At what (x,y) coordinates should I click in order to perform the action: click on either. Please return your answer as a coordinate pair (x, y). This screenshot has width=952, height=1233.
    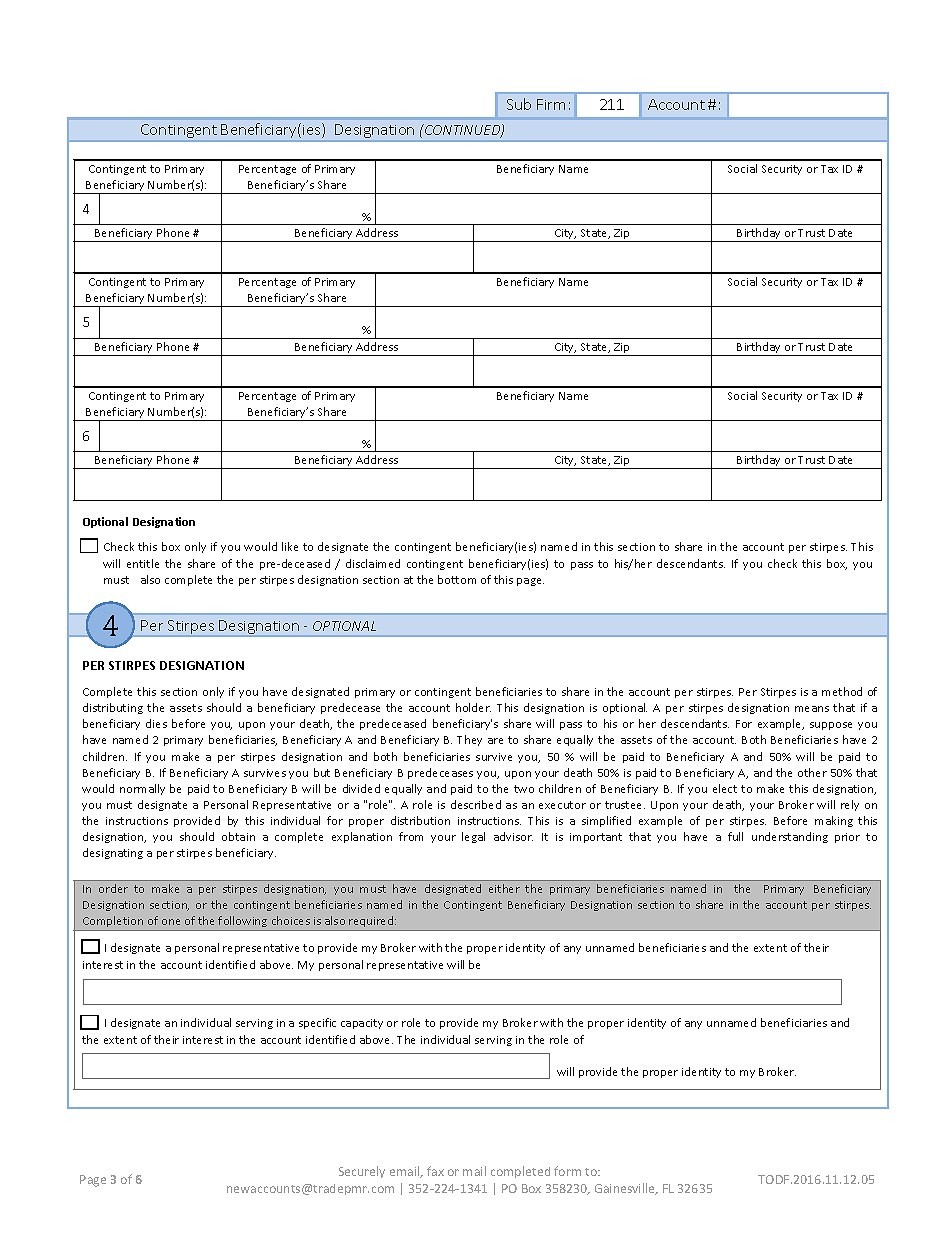
    Looking at the image, I should click on (504, 888).
